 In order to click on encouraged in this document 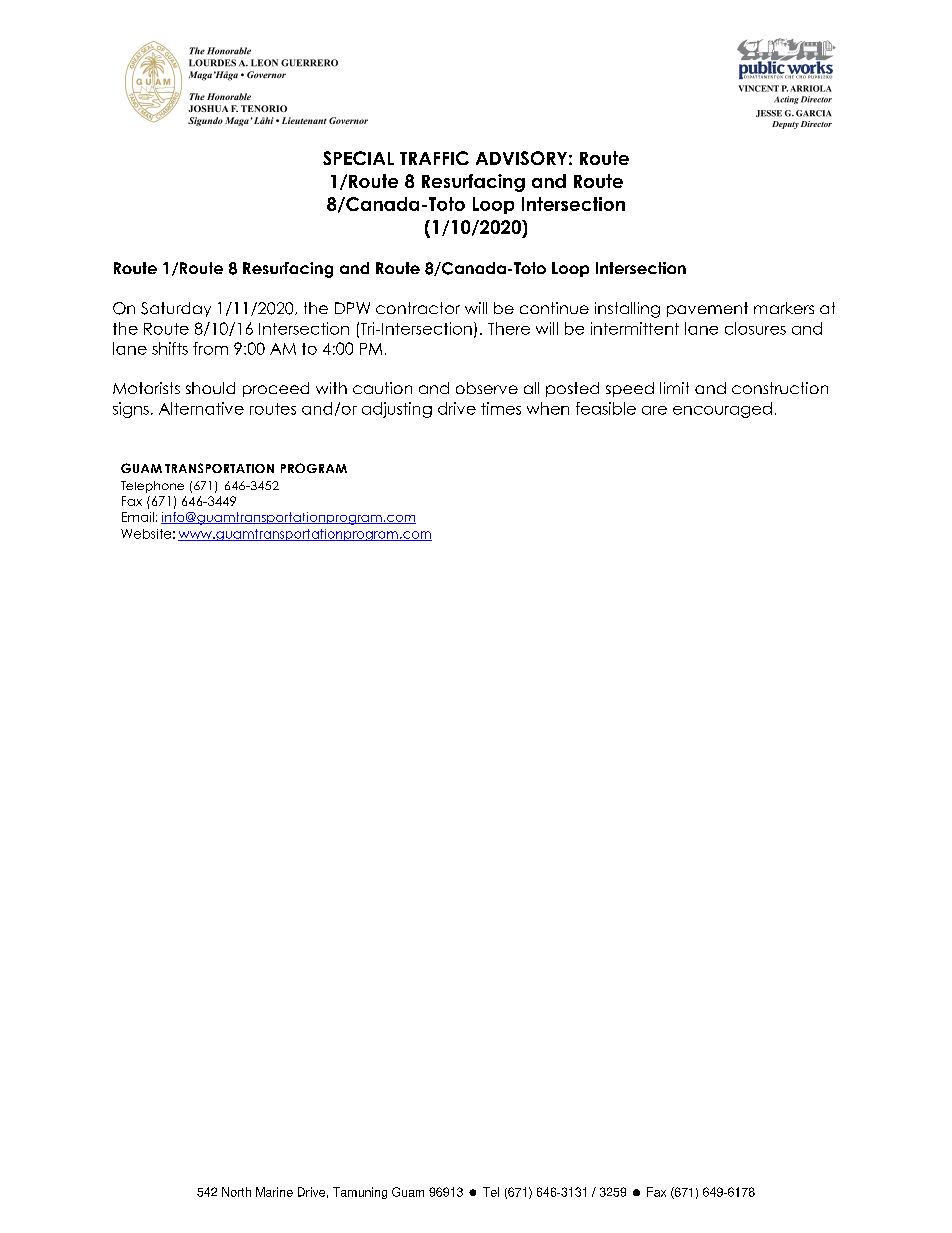, I will do `click(722, 410)`.
